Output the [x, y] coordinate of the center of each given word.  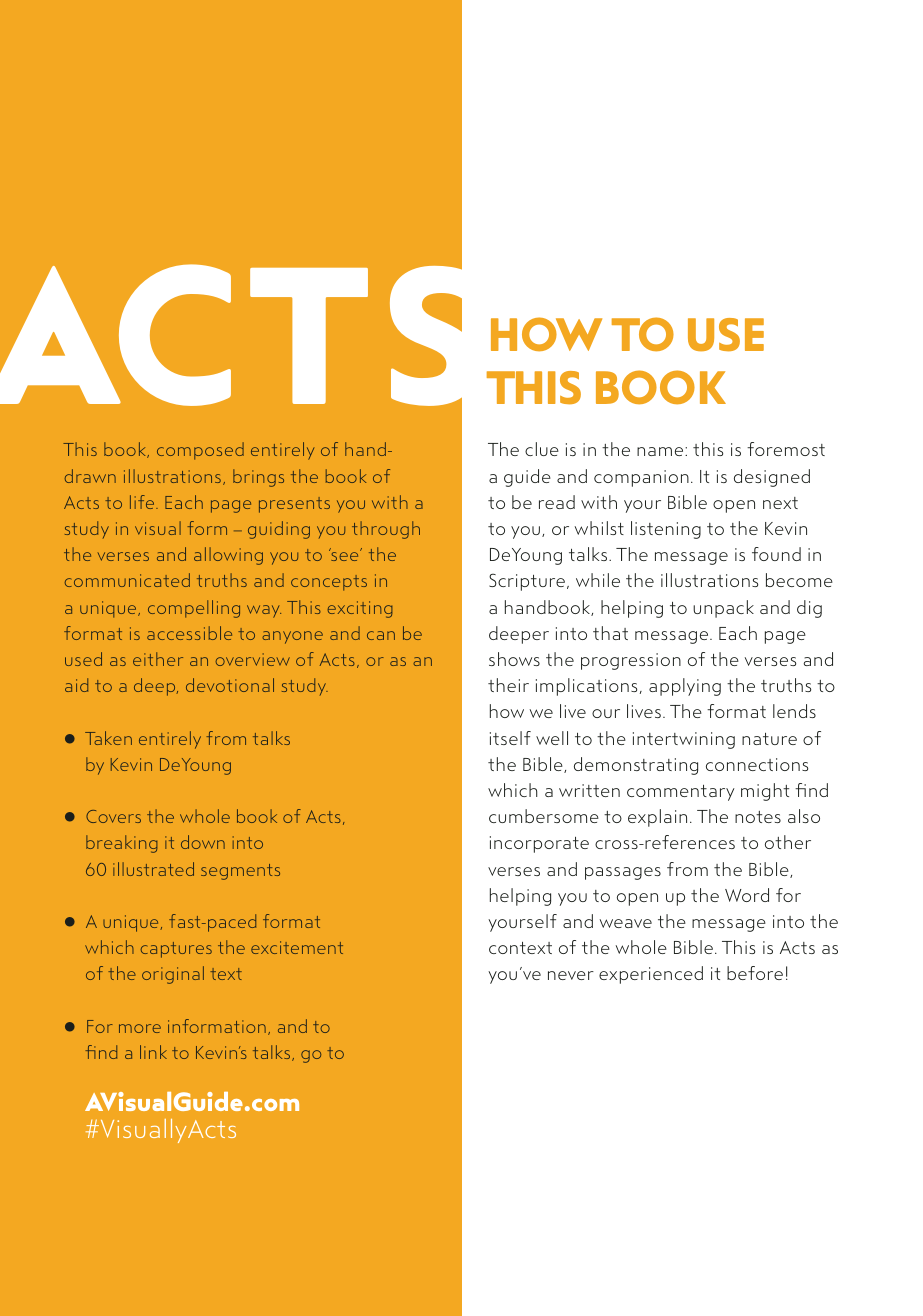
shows [514, 659]
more [140, 1028]
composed [200, 451]
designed [772, 478]
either [158, 659]
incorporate [539, 844]
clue [542, 449]
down [203, 842]
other [788, 842]
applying [685, 687]
